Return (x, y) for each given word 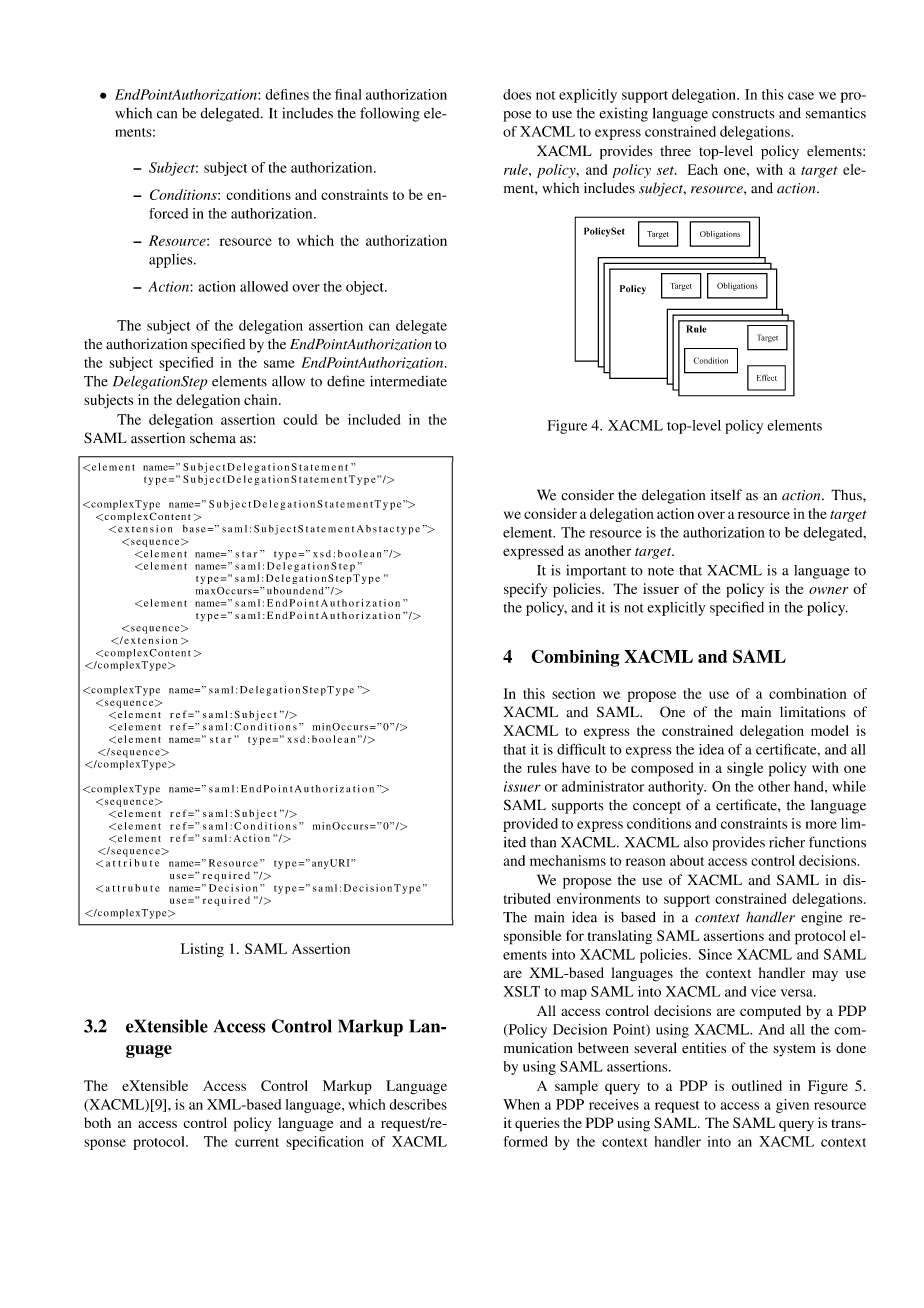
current (257, 1142)
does (517, 94)
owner (828, 590)
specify (525, 590)
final (348, 94)
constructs (743, 114)
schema (213, 438)
